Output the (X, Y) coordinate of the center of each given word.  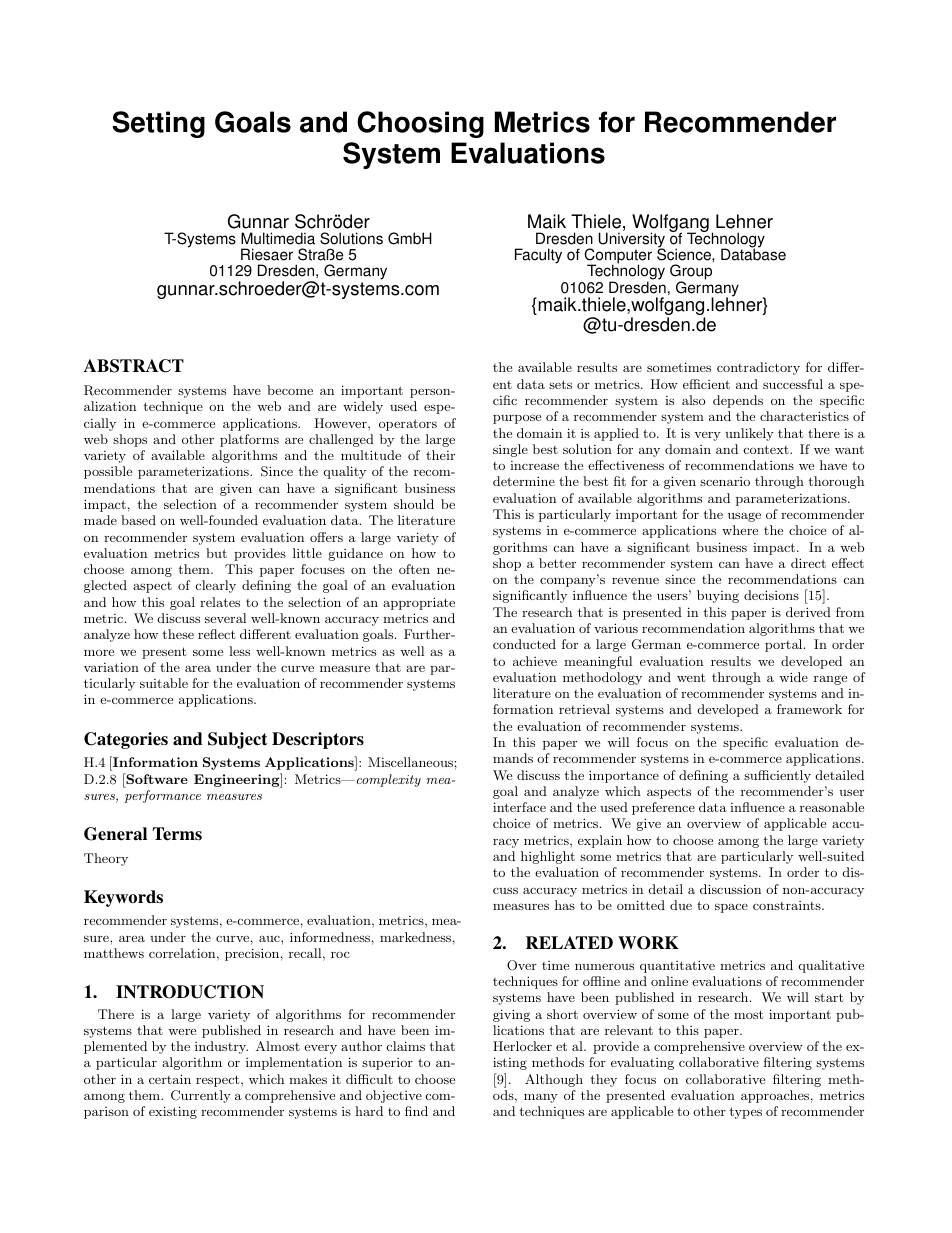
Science (685, 254)
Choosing (420, 124)
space (731, 908)
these (178, 634)
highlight (548, 857)
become (290, 390)
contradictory (758, 368)
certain (170, 1079)
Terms (177, 834)
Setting (158, 124)
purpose (517, 419)
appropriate (419, 603)
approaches (775, 1096)
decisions (771, 595)
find (416, 1111)
